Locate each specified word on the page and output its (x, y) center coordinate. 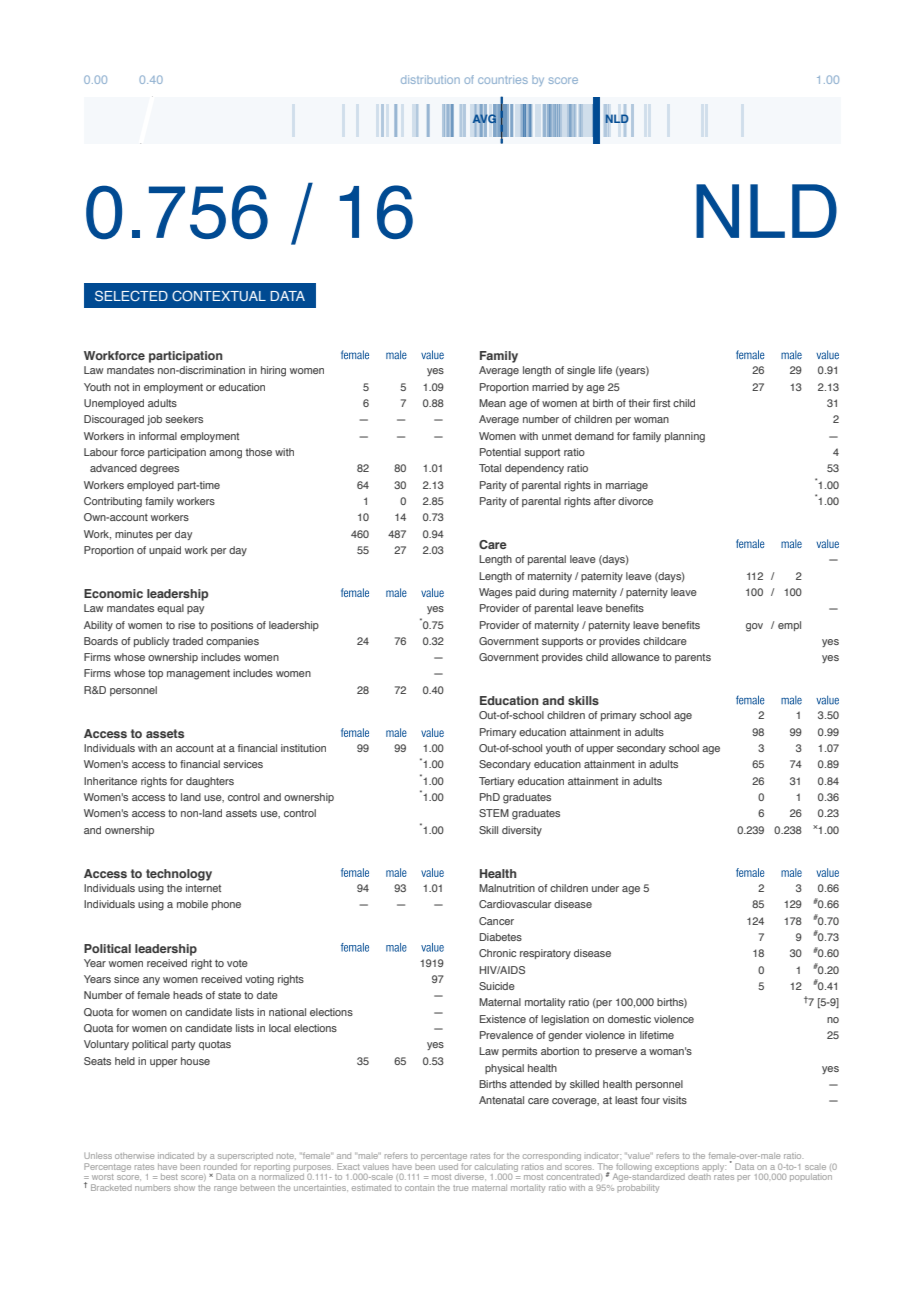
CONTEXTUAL (219, 295)
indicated (176, 1156)
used (449, 1165)
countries (503, 79)
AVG (484, 119)
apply (713, 1168)
